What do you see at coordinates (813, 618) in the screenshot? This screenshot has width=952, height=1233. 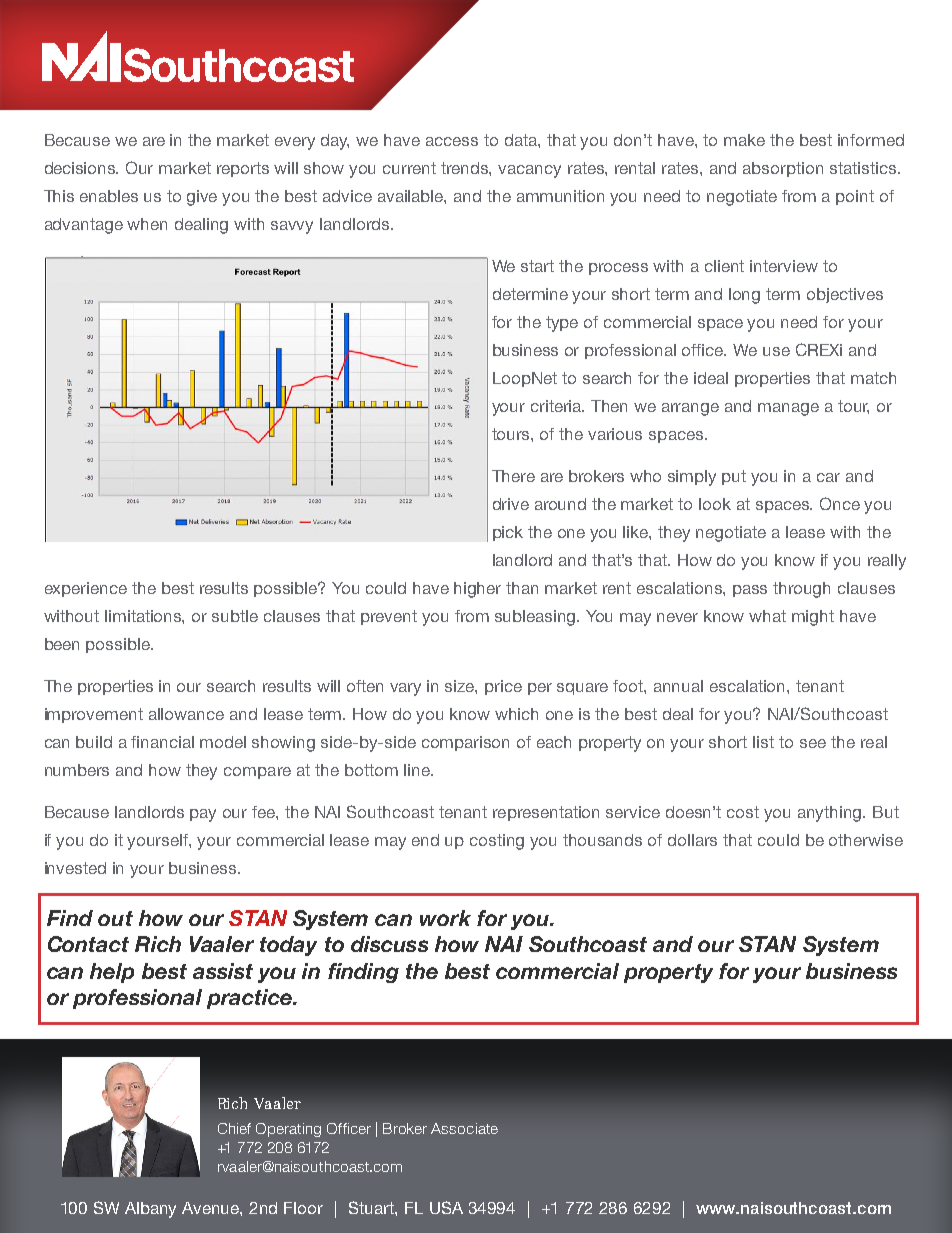 I see `might` at bounding box center [813, 618].
